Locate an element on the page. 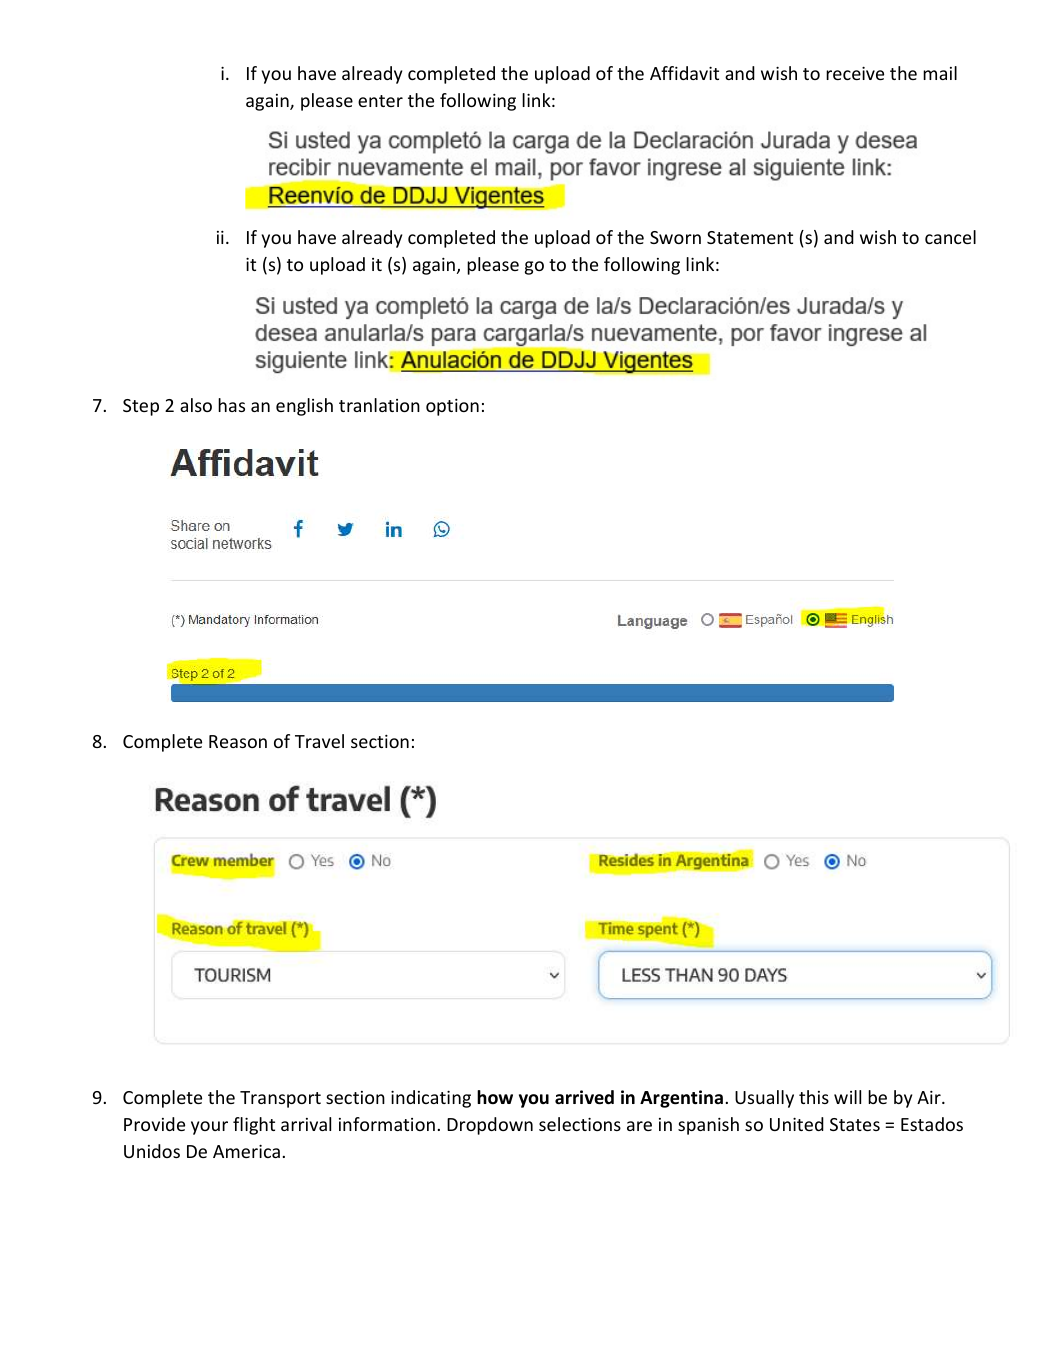 This page has height=1350, width=1043. States is located at coordinates (855, 1124).
